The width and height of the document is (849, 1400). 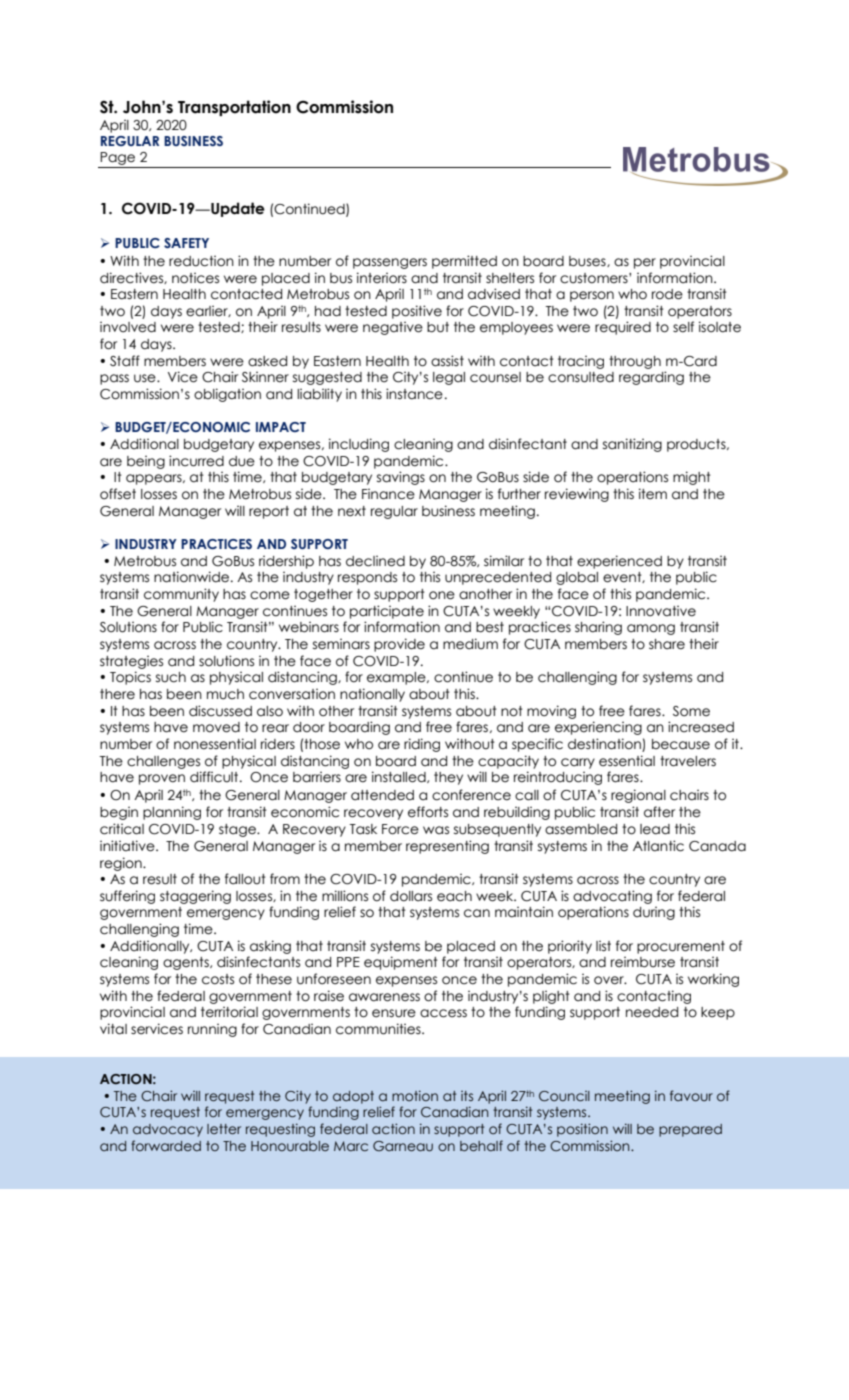 What do you see at coordinates (227, 395) in the document?
I see `obligation` at bounding box center [227, 395].
